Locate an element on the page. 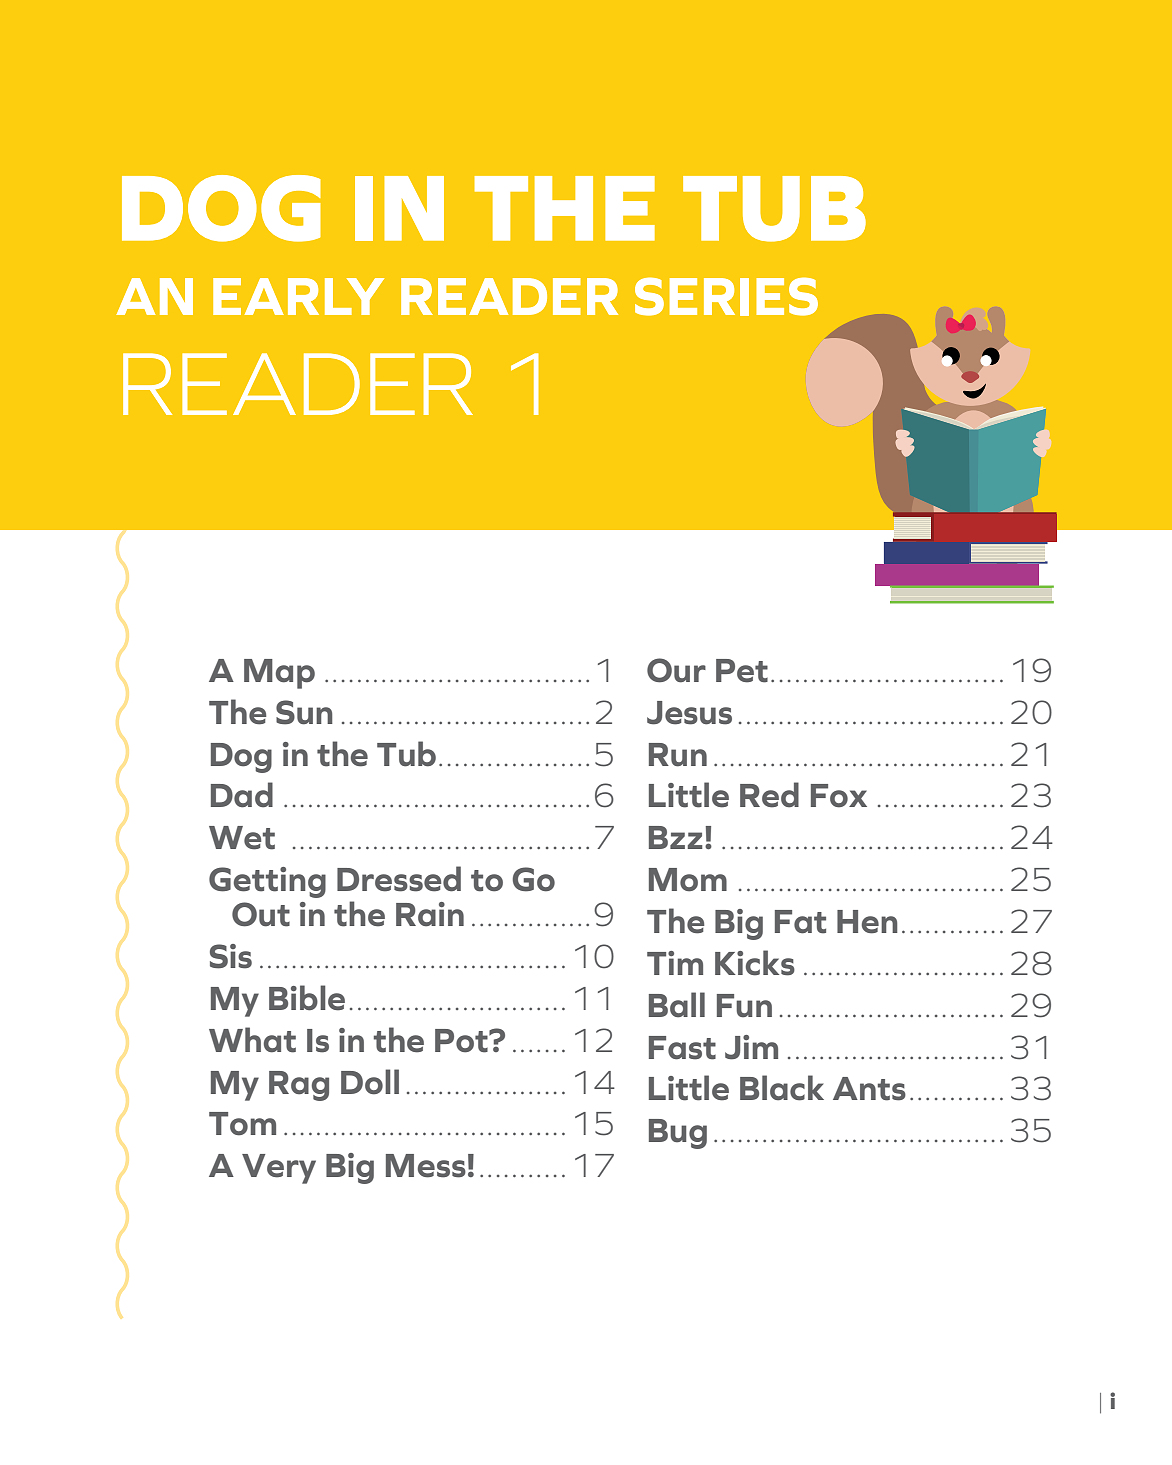 The image size is (1172, 1465). Rag is located at coordinates (299, 1086).
